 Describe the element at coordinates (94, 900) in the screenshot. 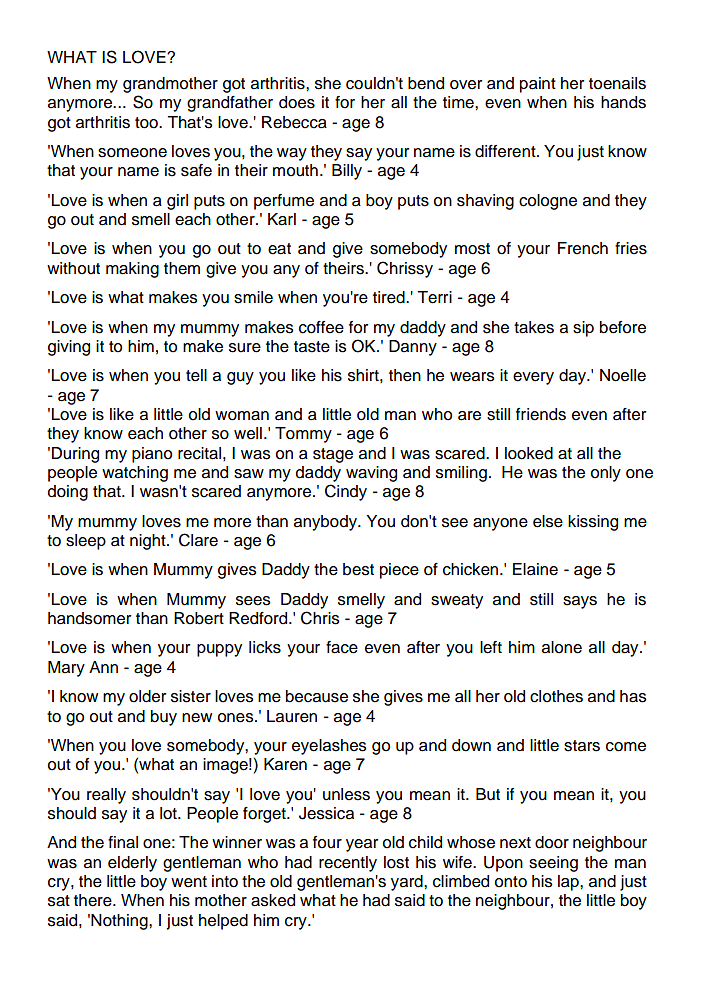

I see `there` at that location.
